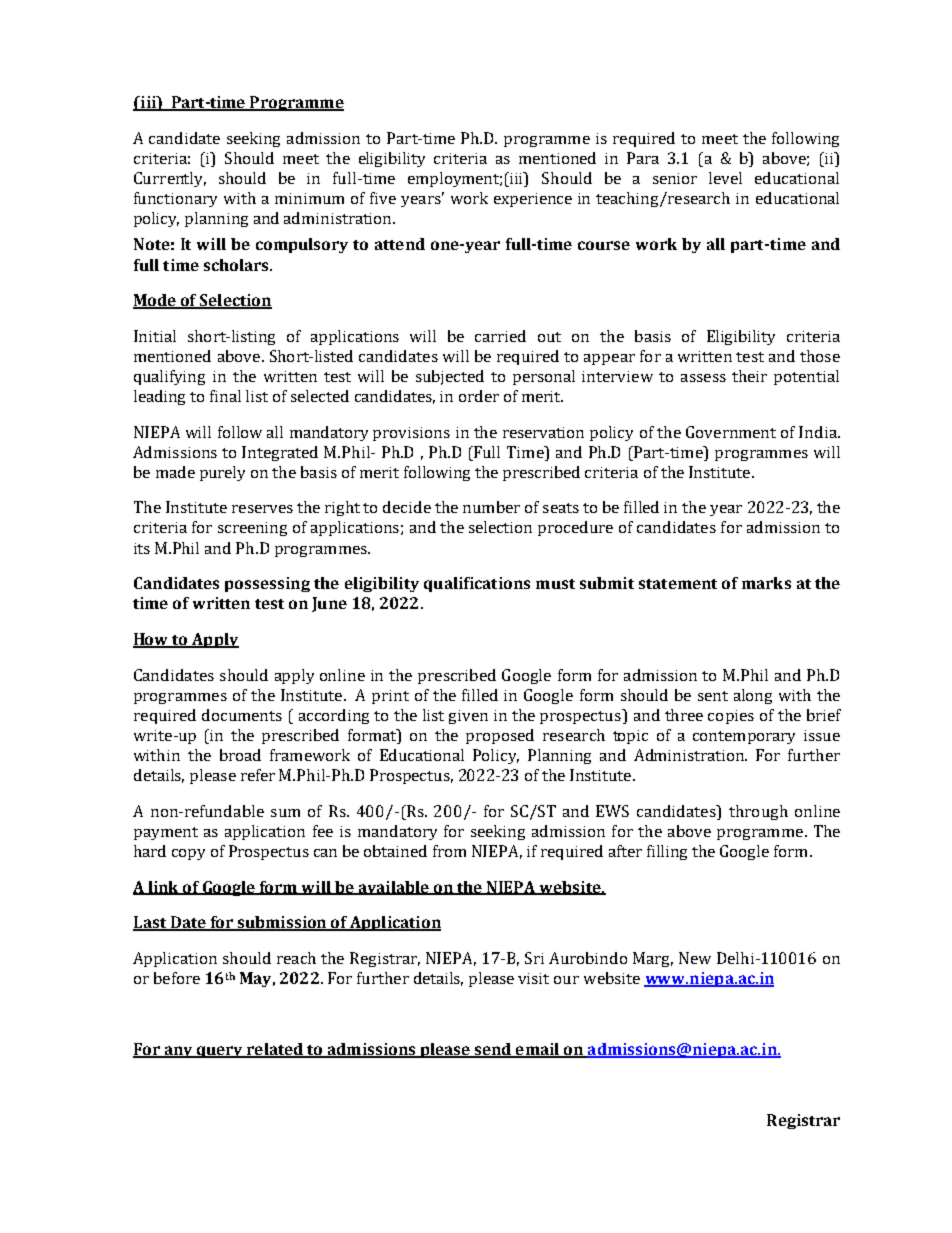 The image size is (952, 1233). Describe the element at coordinates (533, 200) in the document. I see `experience` at that location.
